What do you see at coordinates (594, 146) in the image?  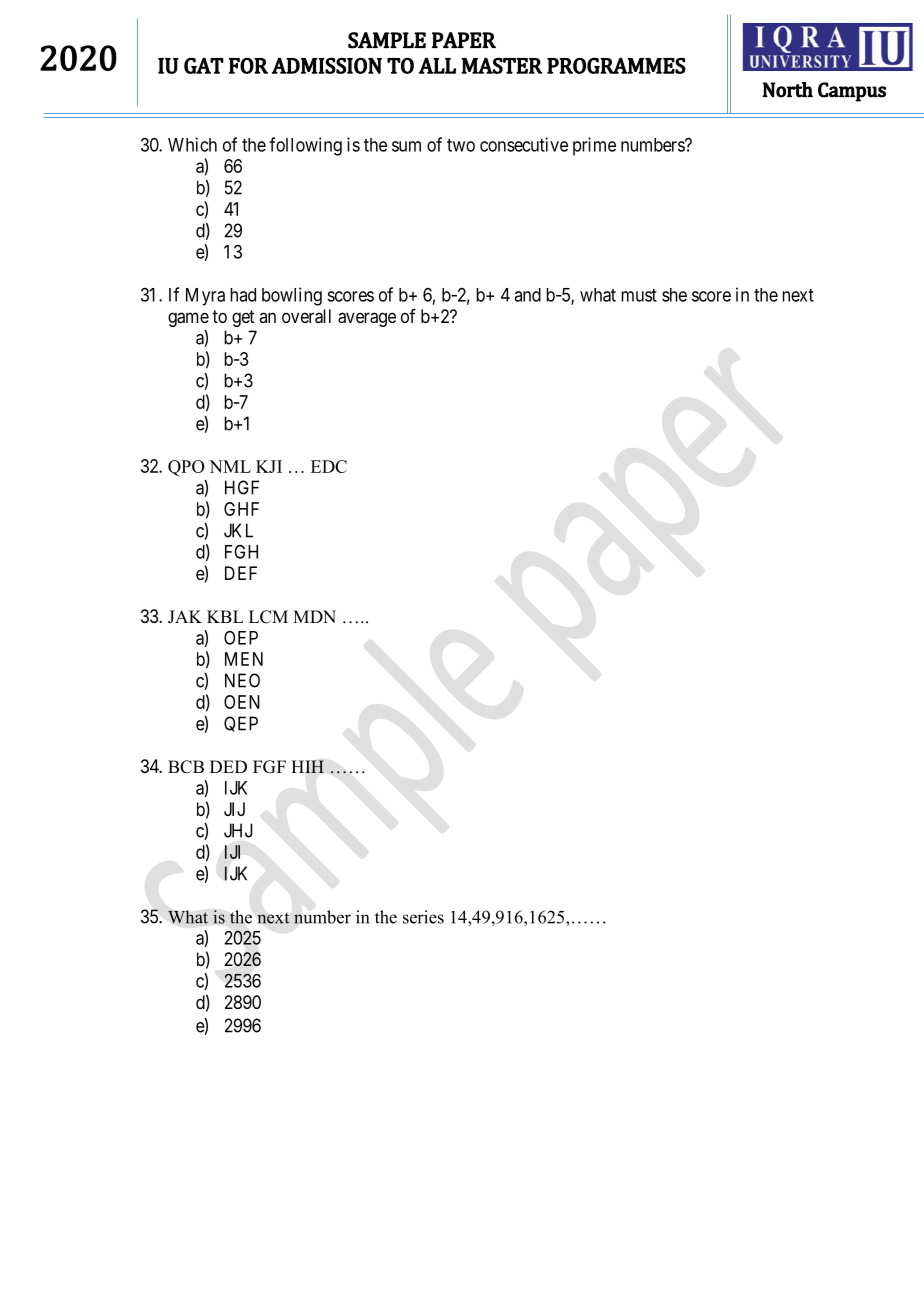 I see `prime` at bounding box center [594, 146].
